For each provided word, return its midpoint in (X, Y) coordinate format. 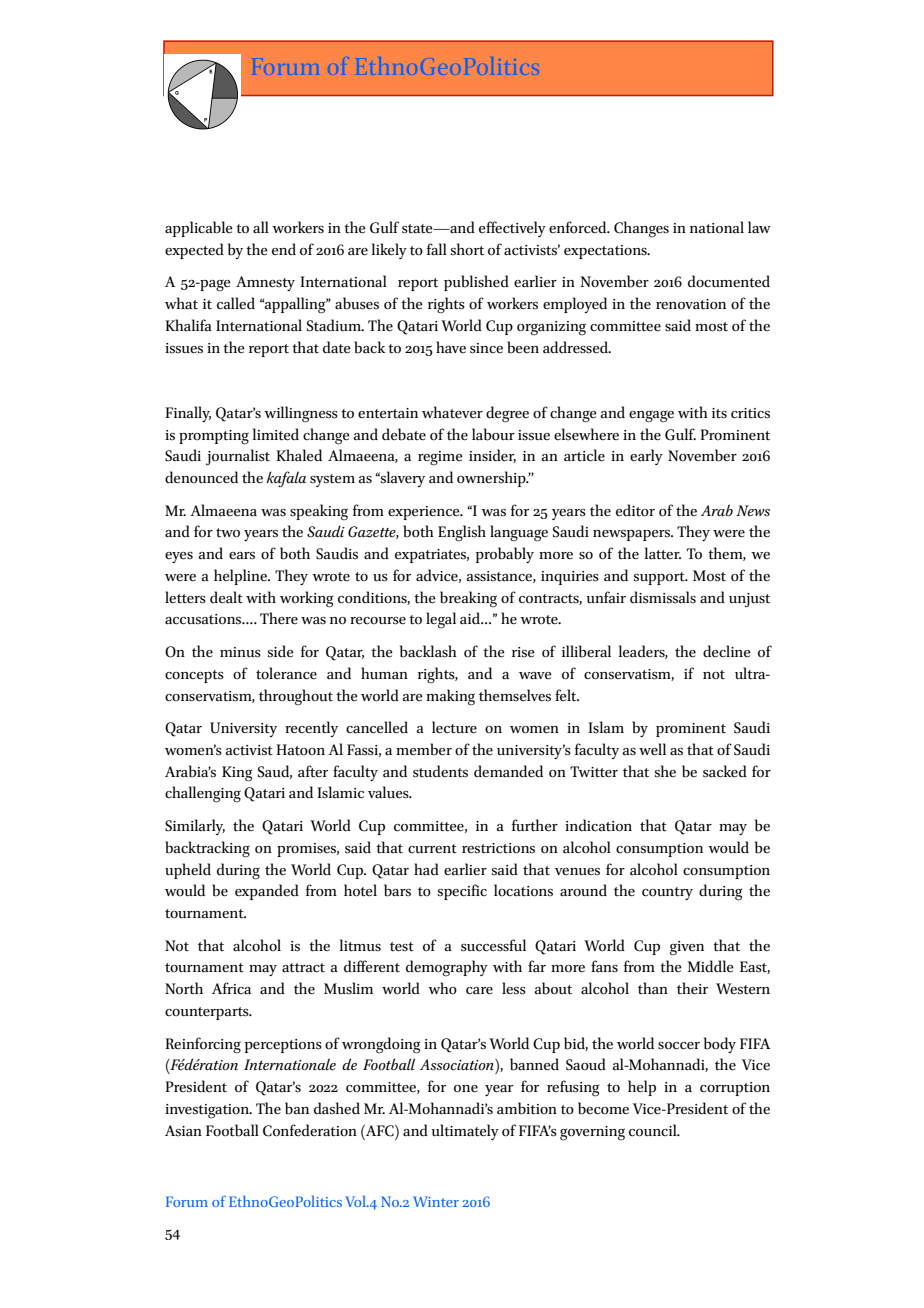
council (654, 1130)
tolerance (286, 673)
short (467, 249)
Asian (183, 1131)
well (652, 749)
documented (729, 281)
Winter (436, 1201)
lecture (454, 727)
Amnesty (265, 283)
